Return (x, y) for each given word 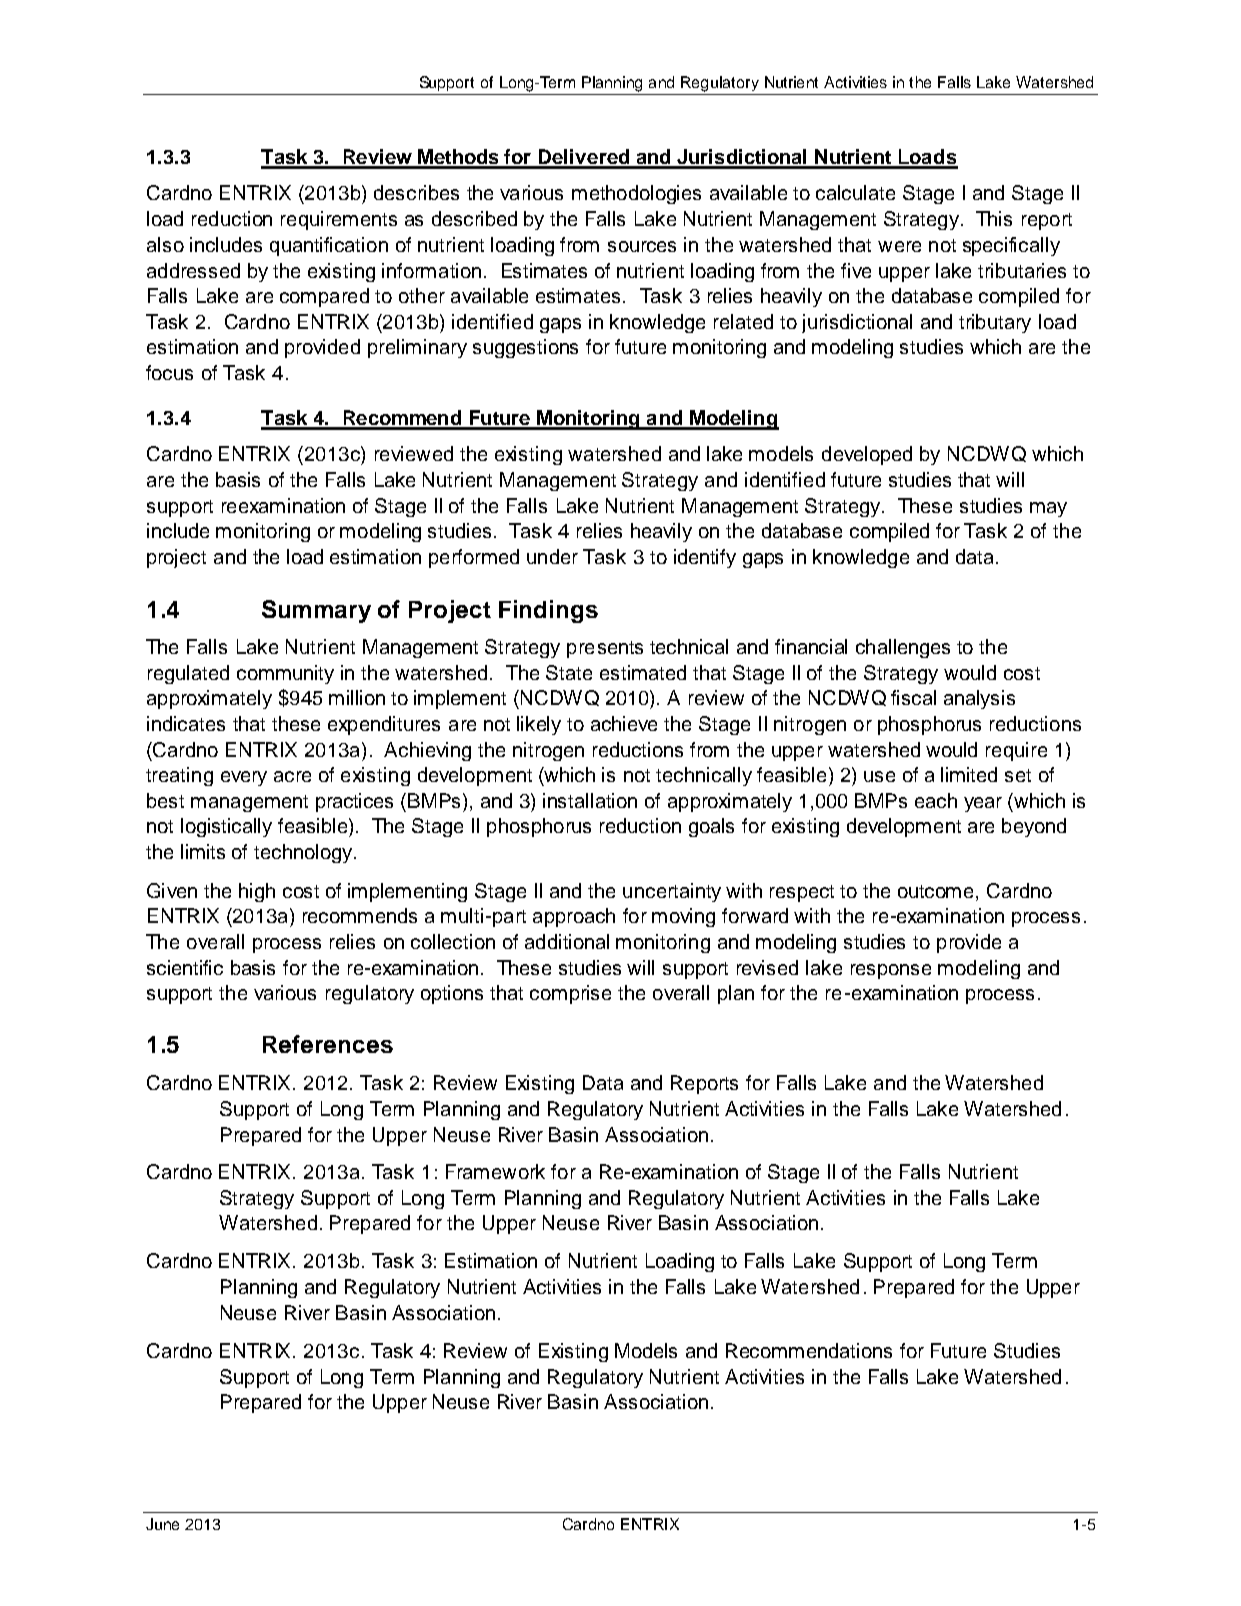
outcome (937, 891)
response (891, 971)
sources (642, 246)
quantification (329, 246)
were (899, 246)
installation (590, 800)
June (162, 1524)
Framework (495, 1171)
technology (304, 853)
